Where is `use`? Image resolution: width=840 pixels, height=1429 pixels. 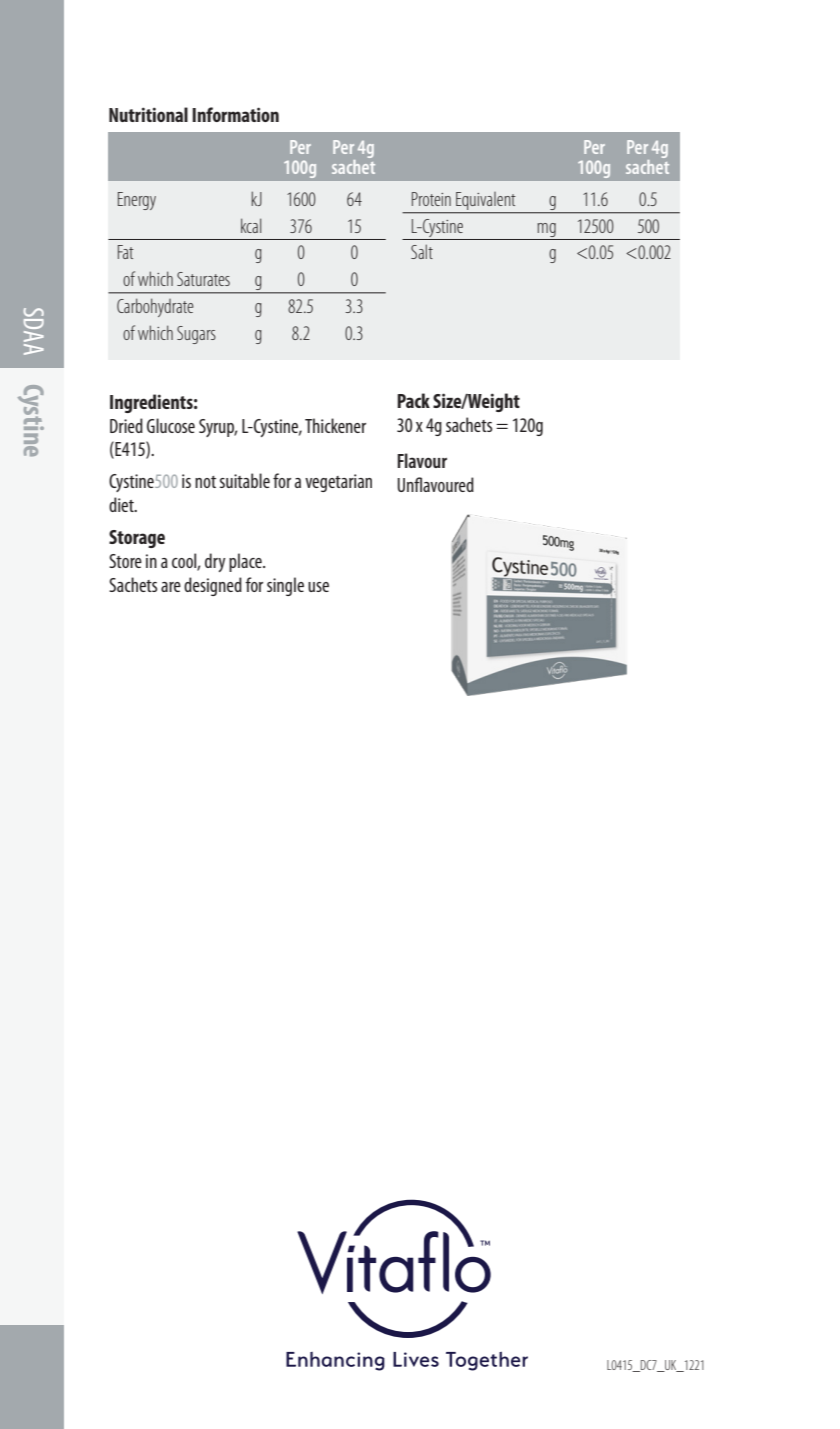
use is located at coordinates (318, 587).
